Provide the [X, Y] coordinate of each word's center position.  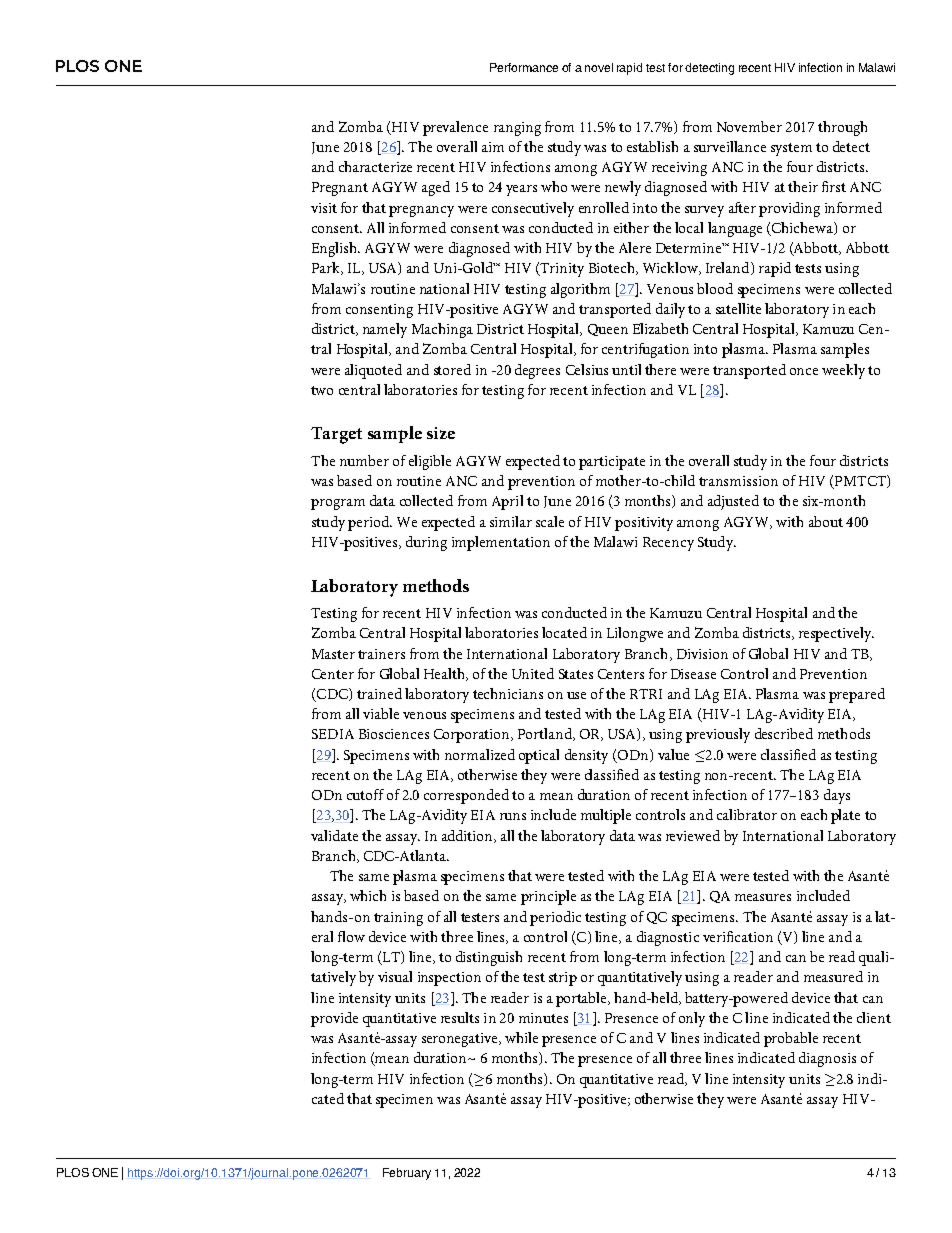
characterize [375, 166]
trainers [381, 654]
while [521, 1037]
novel [599, 67]
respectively [836, 634]
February [407, 1174]
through [842, 128]
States [576, 674]
